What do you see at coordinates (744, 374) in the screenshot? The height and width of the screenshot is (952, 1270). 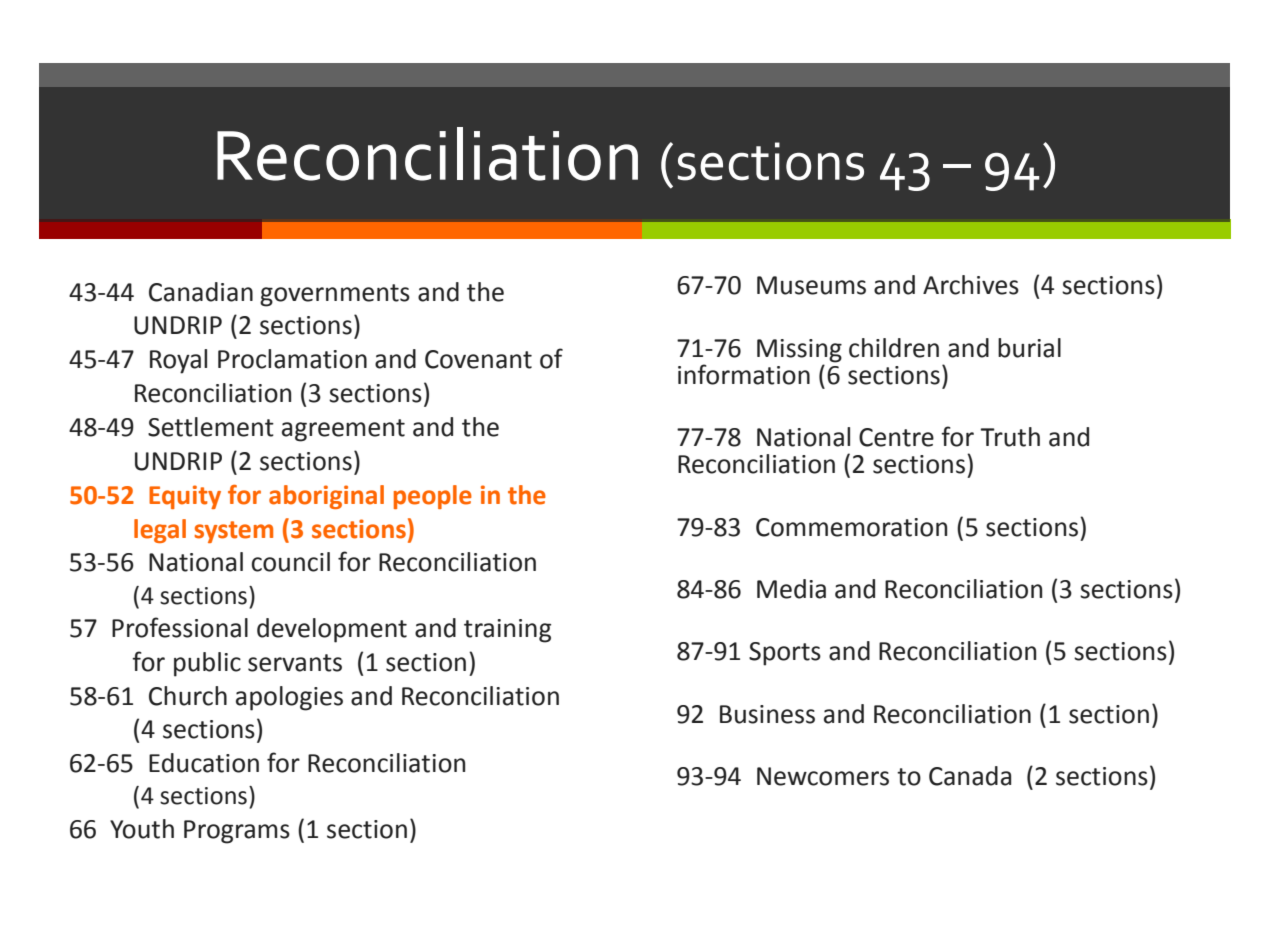 I see `information` at bounding box center [744, 374].
